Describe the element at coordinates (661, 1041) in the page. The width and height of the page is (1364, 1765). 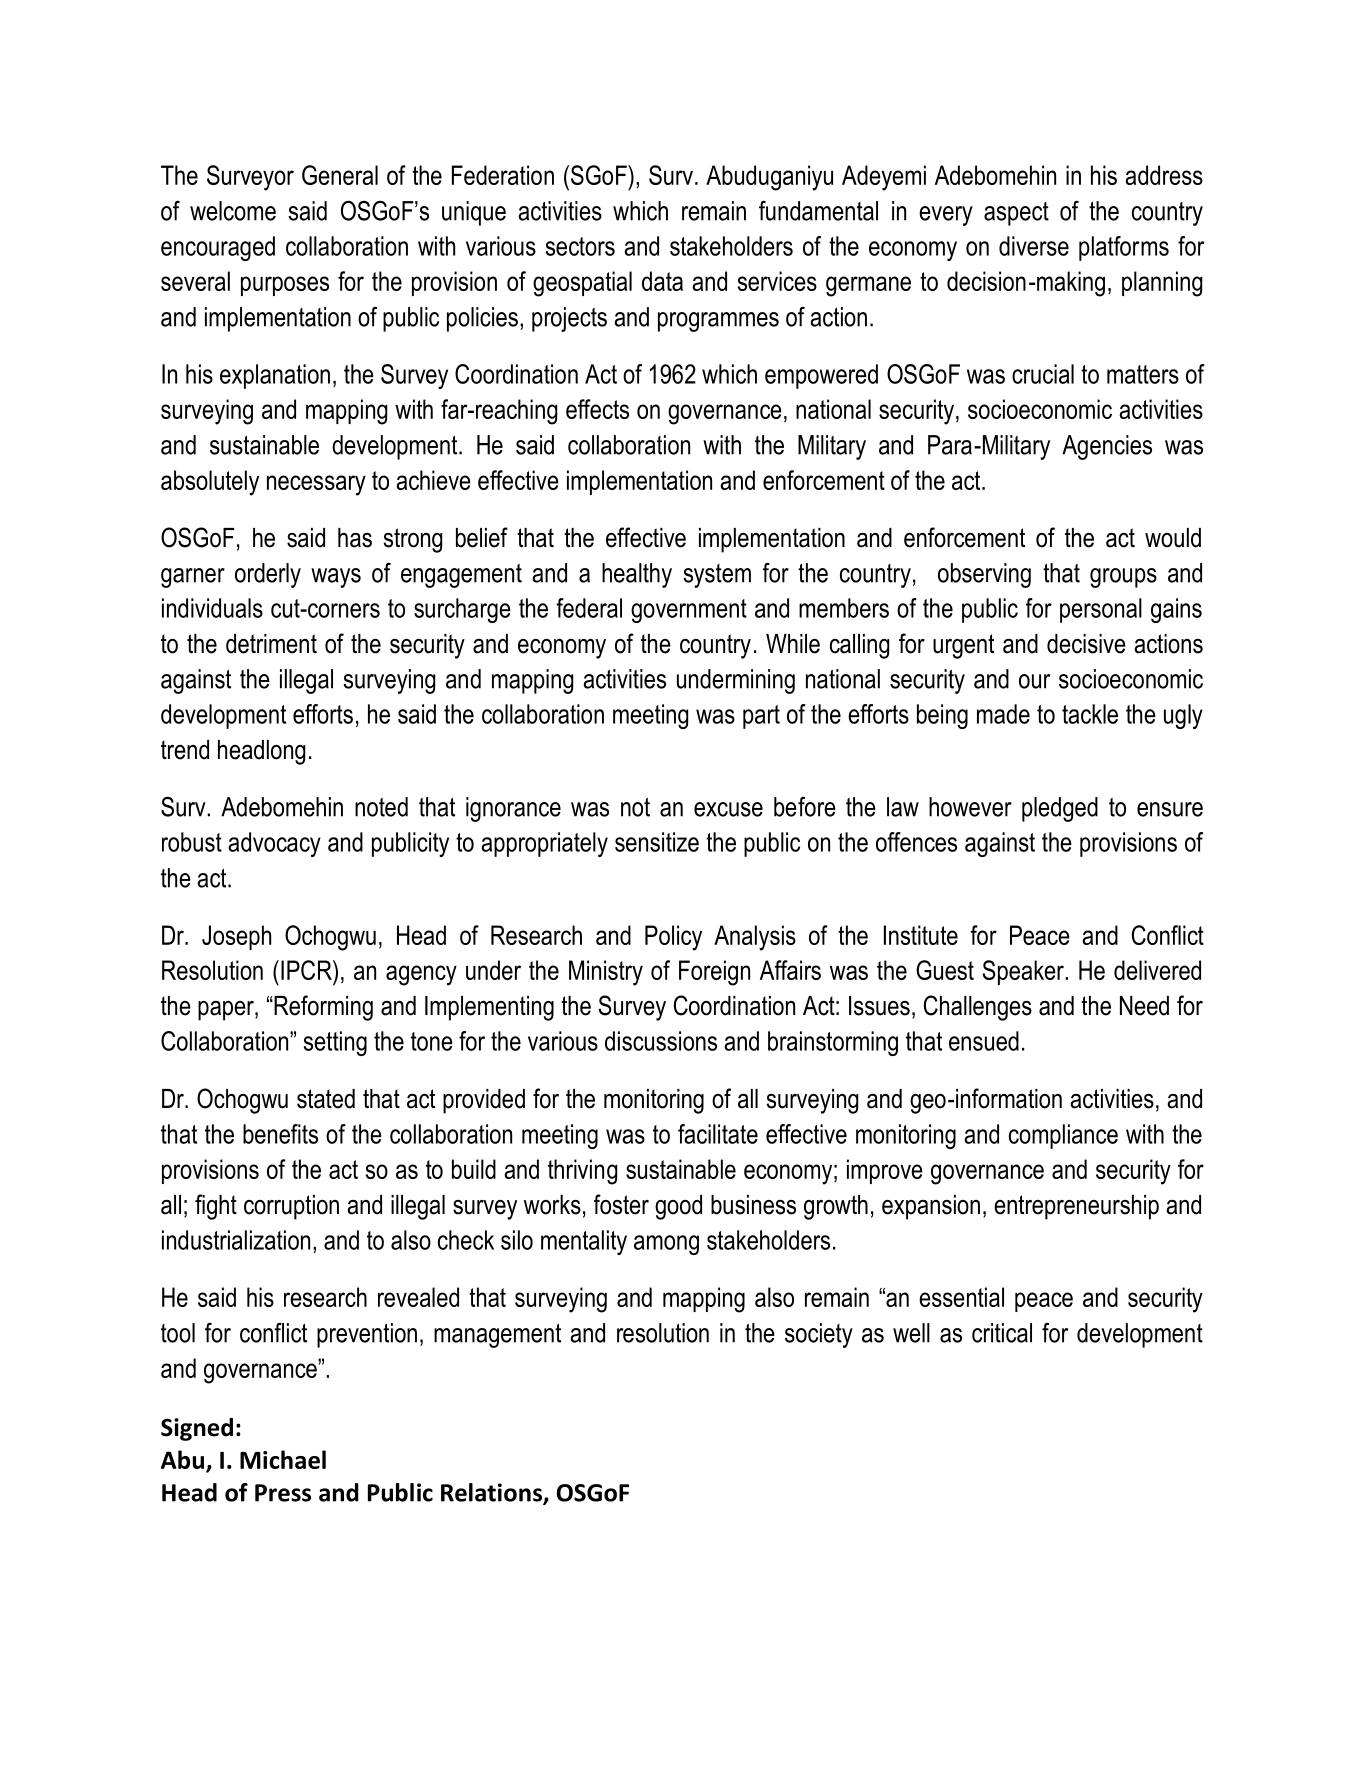
I see `discussions` at that location.
